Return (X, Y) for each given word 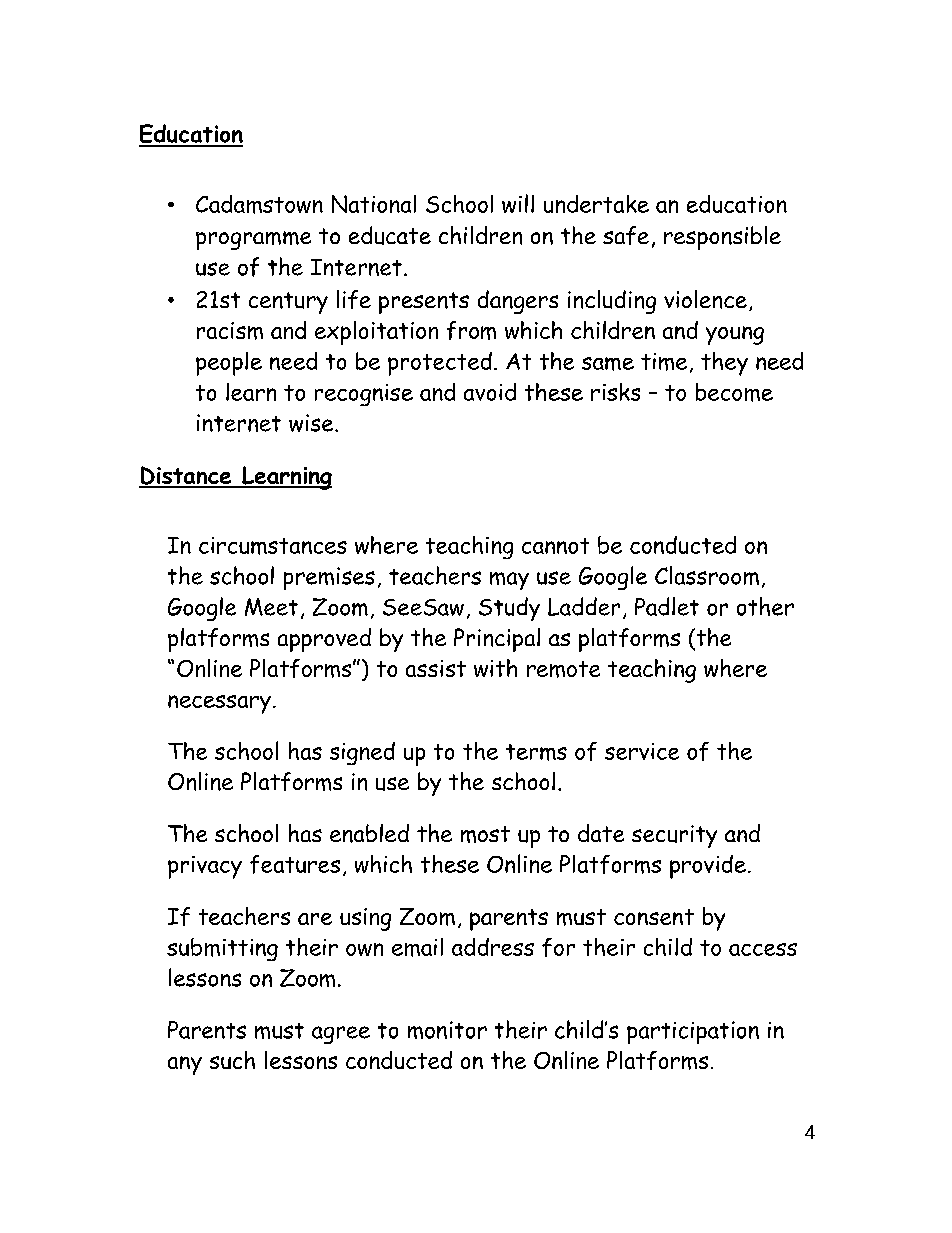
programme (253, 240)
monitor (447, 1030)
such (232, 1060)
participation (693, 1032)
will (518, 203)
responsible (722, 238)
